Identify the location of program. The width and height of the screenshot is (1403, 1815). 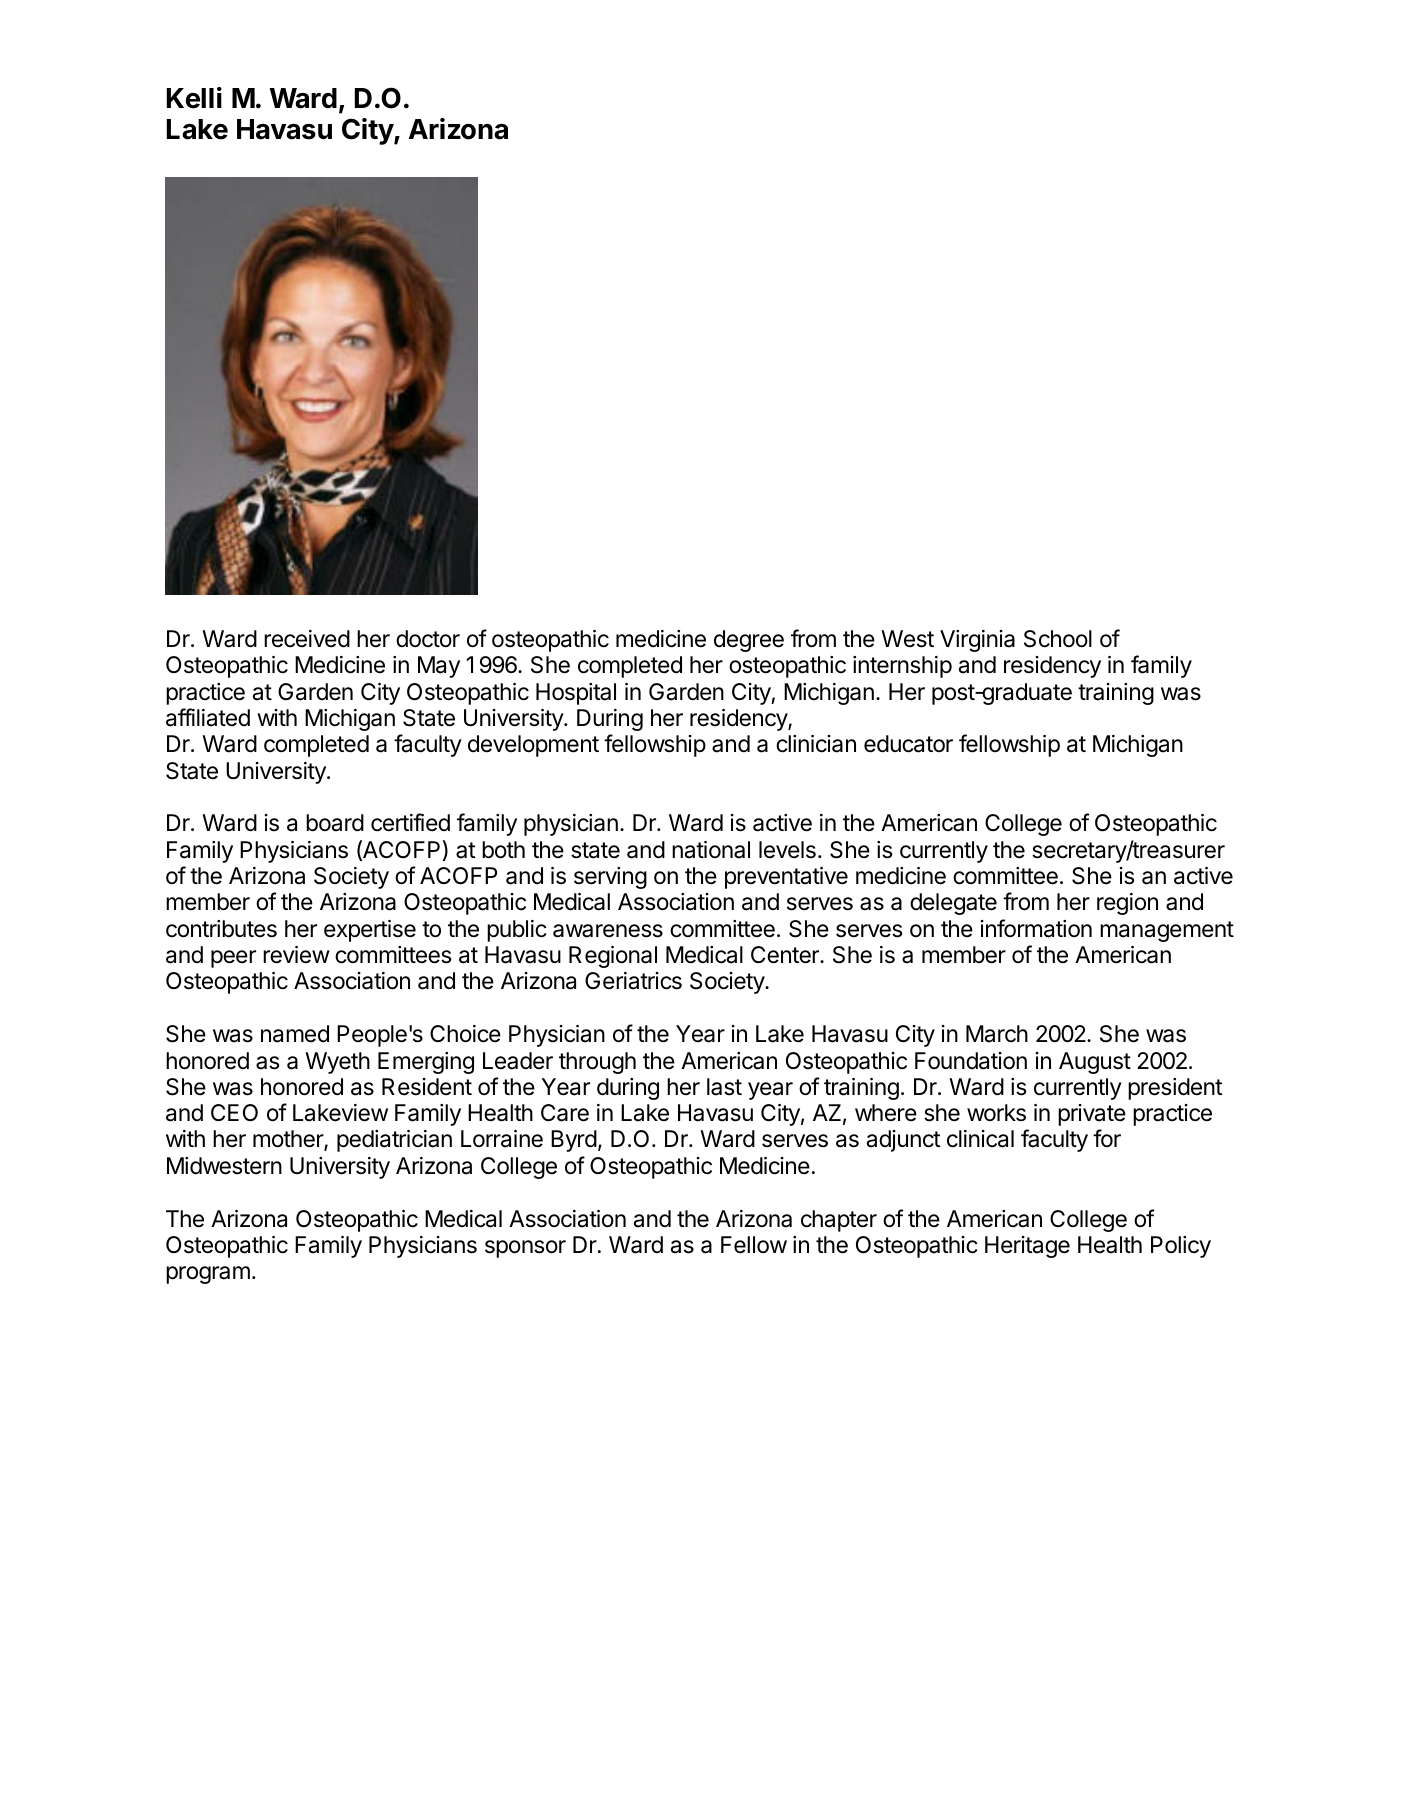
(208, 1275).
